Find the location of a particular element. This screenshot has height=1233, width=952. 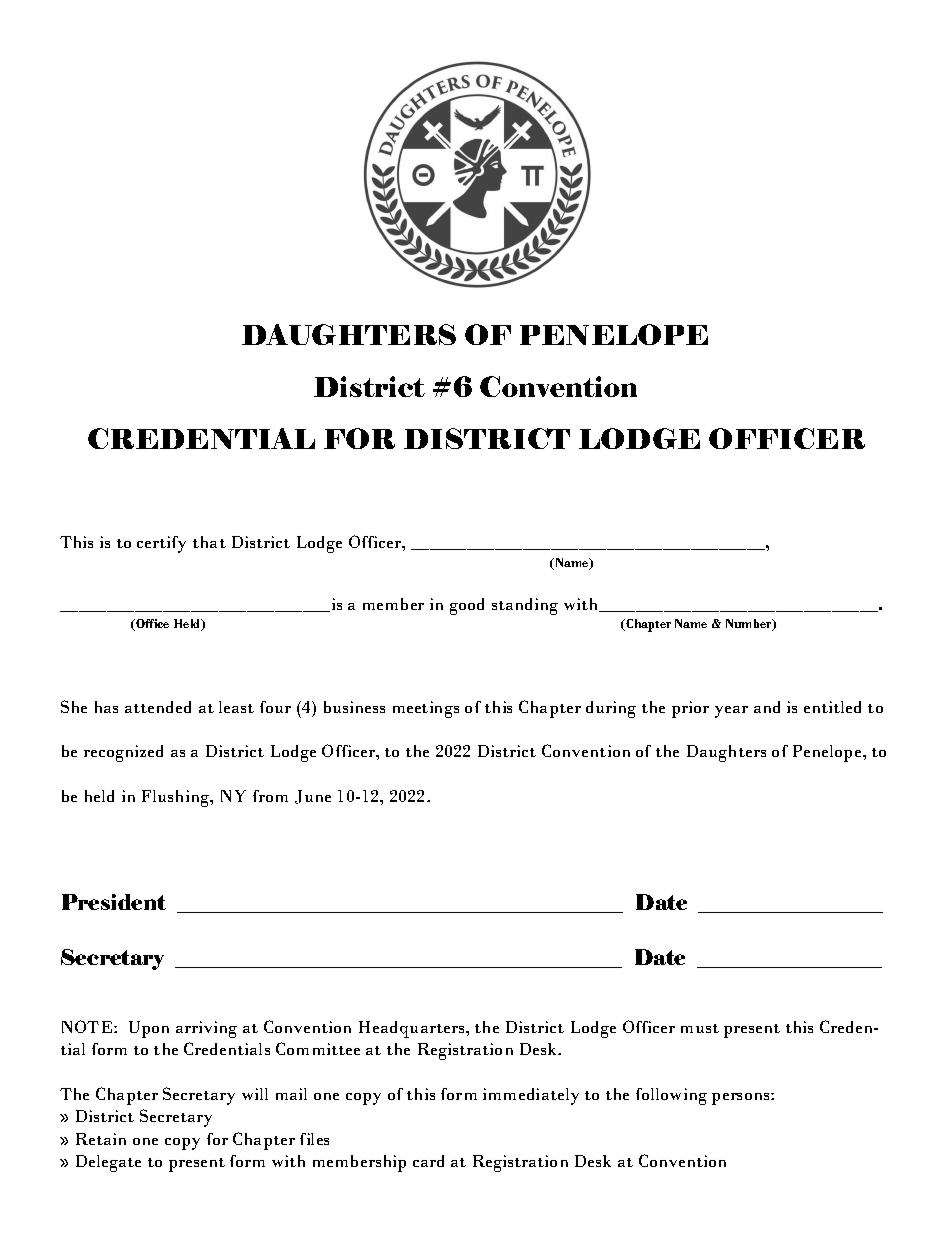

certify is located at coordinates (161, 544).
